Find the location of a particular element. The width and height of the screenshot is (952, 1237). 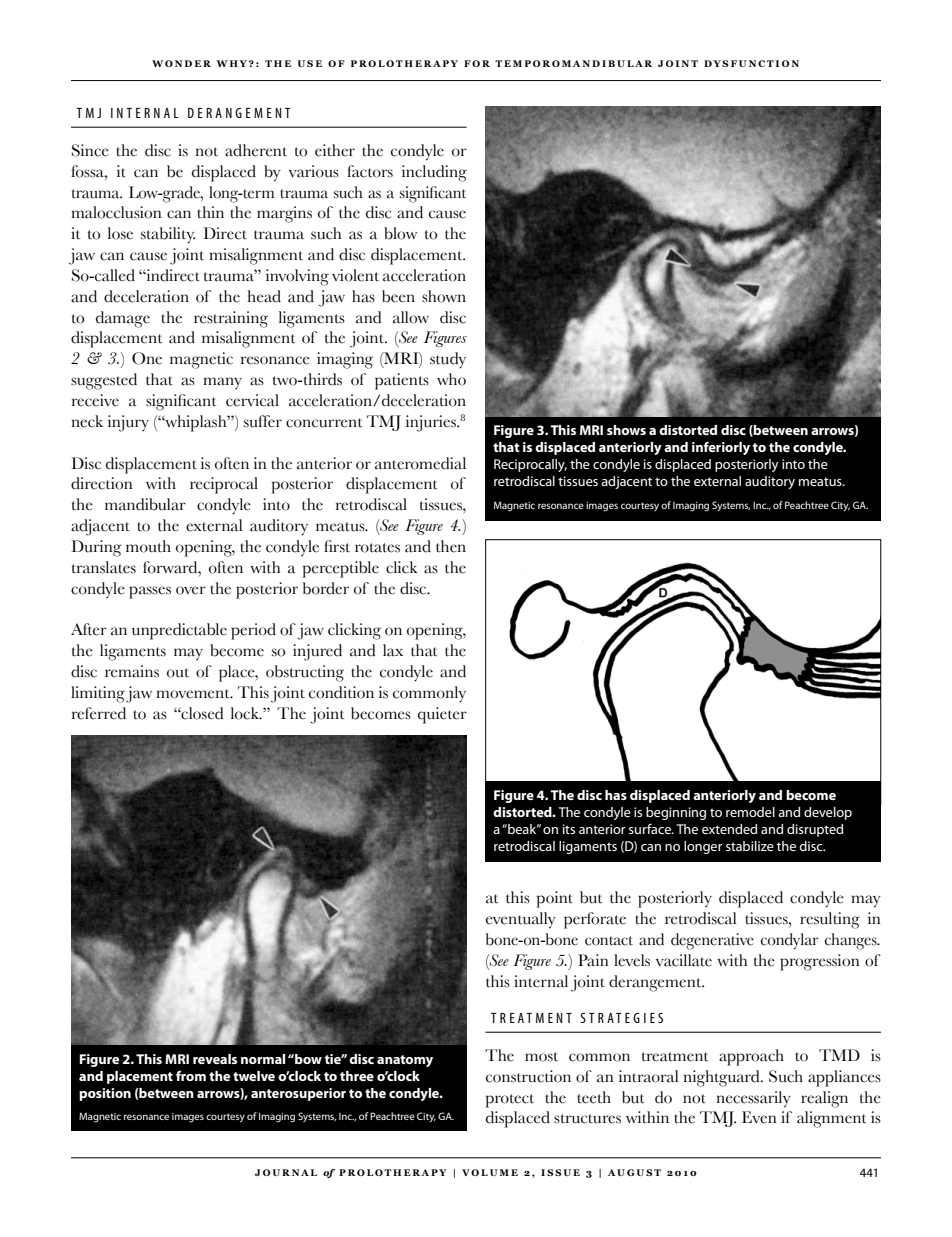

movement is located at coordinates (194, 694).
